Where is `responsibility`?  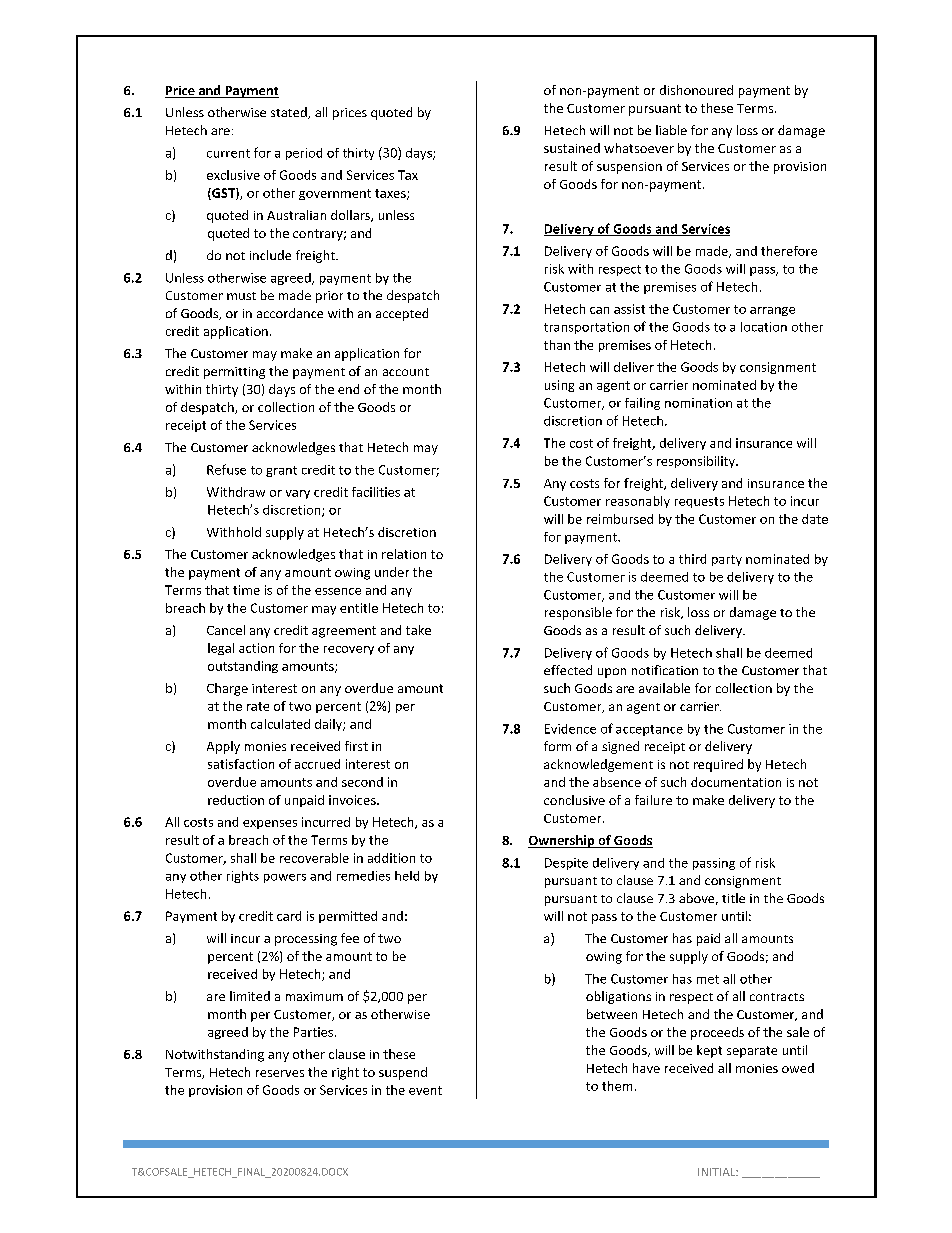 responsibility is located at coordinates (697, 462).
